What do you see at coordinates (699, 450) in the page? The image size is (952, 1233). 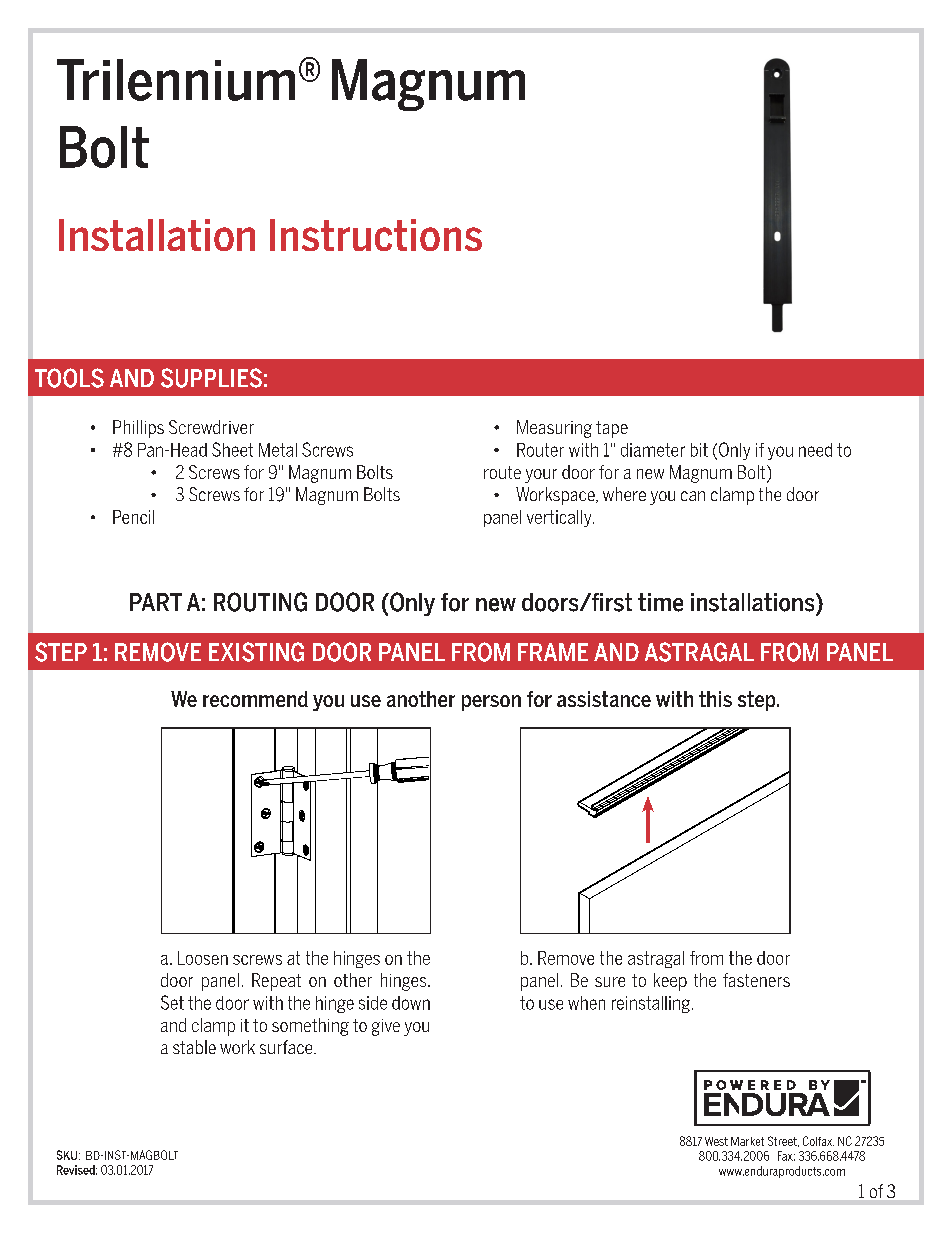 I see `bit` at bounding box center [699, 450].
